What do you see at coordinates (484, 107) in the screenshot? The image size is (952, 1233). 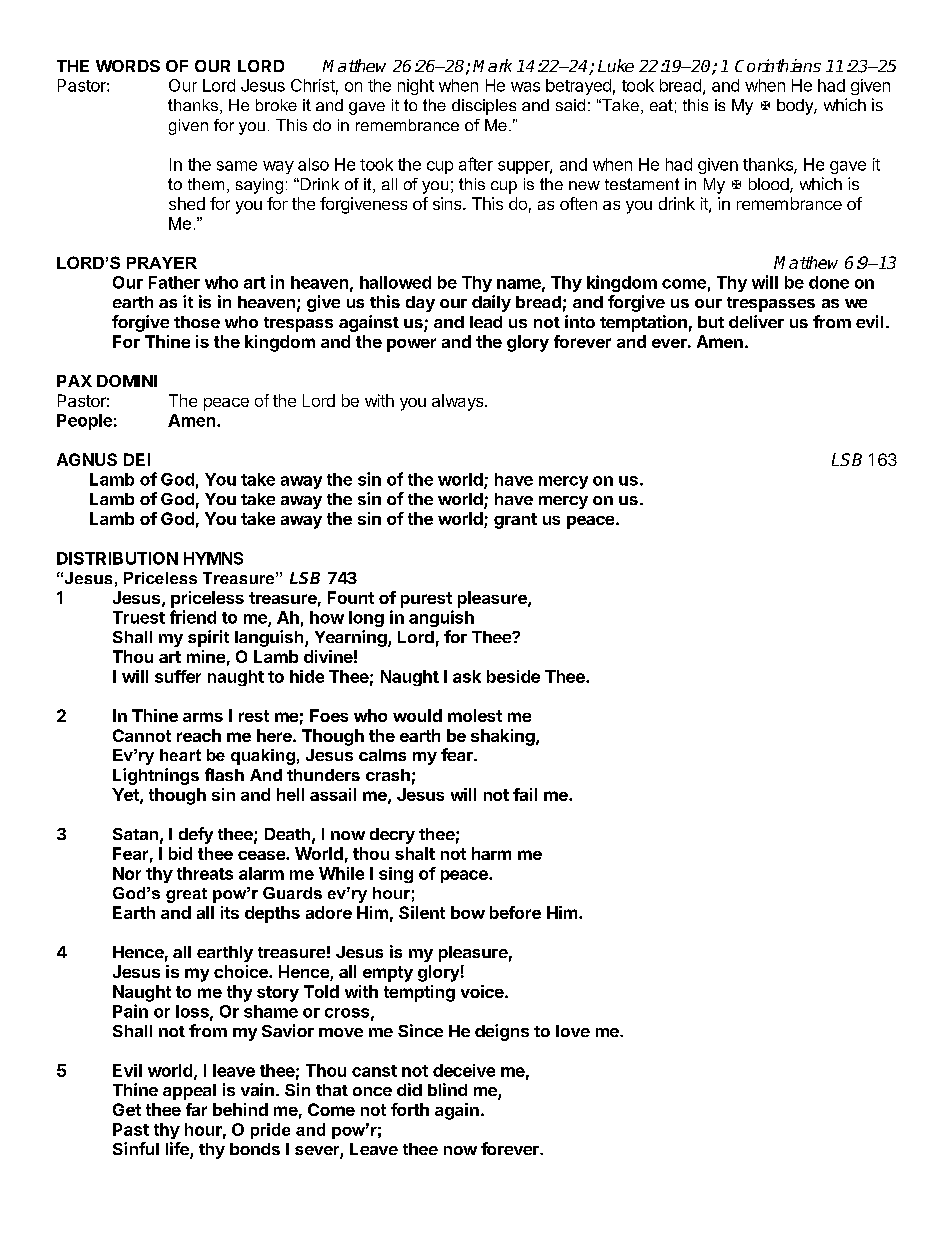 I see `disciples` at bounding box center [484, 107].
